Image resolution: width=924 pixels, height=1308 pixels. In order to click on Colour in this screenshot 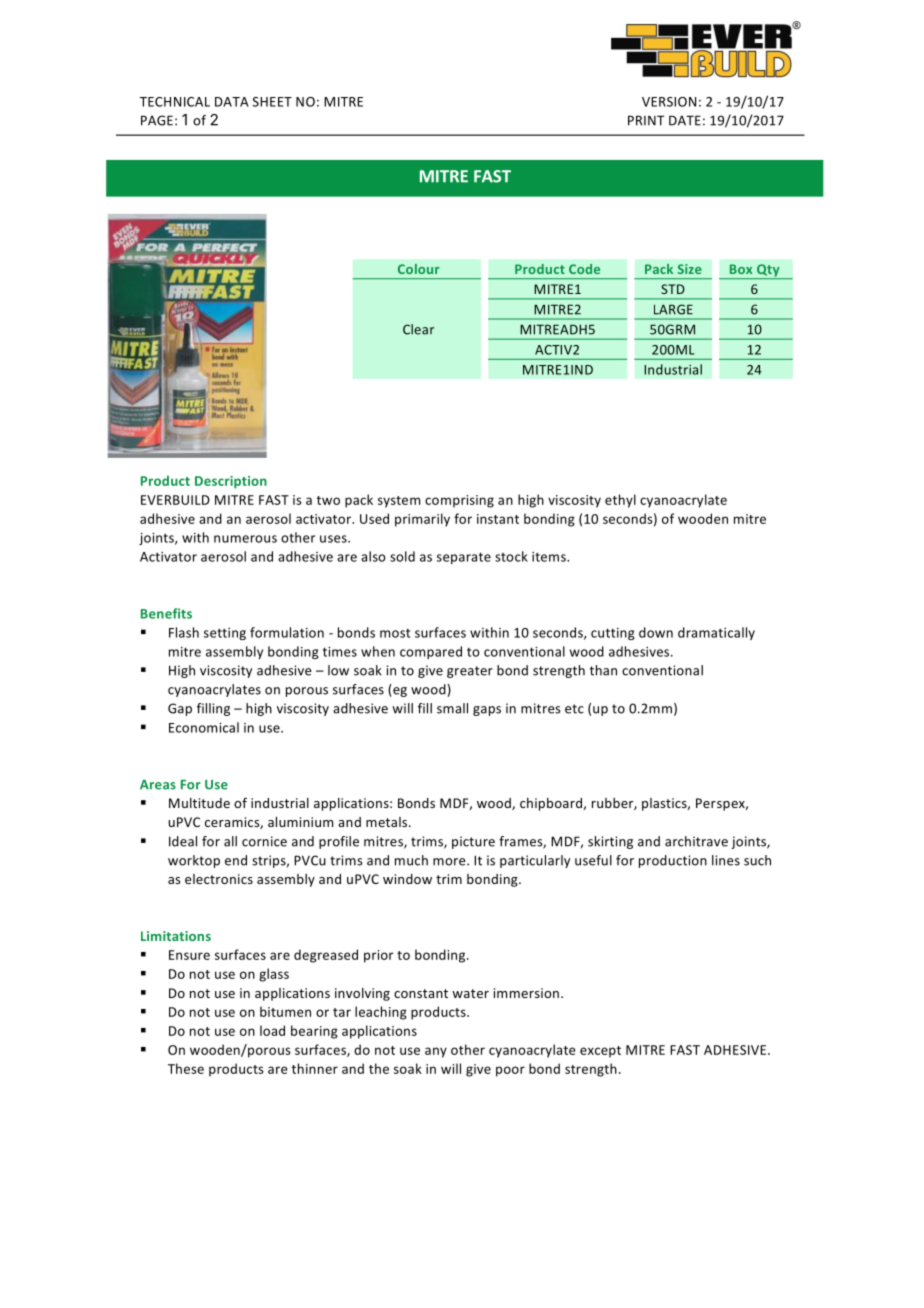, I will do `click(419, 269)`.
